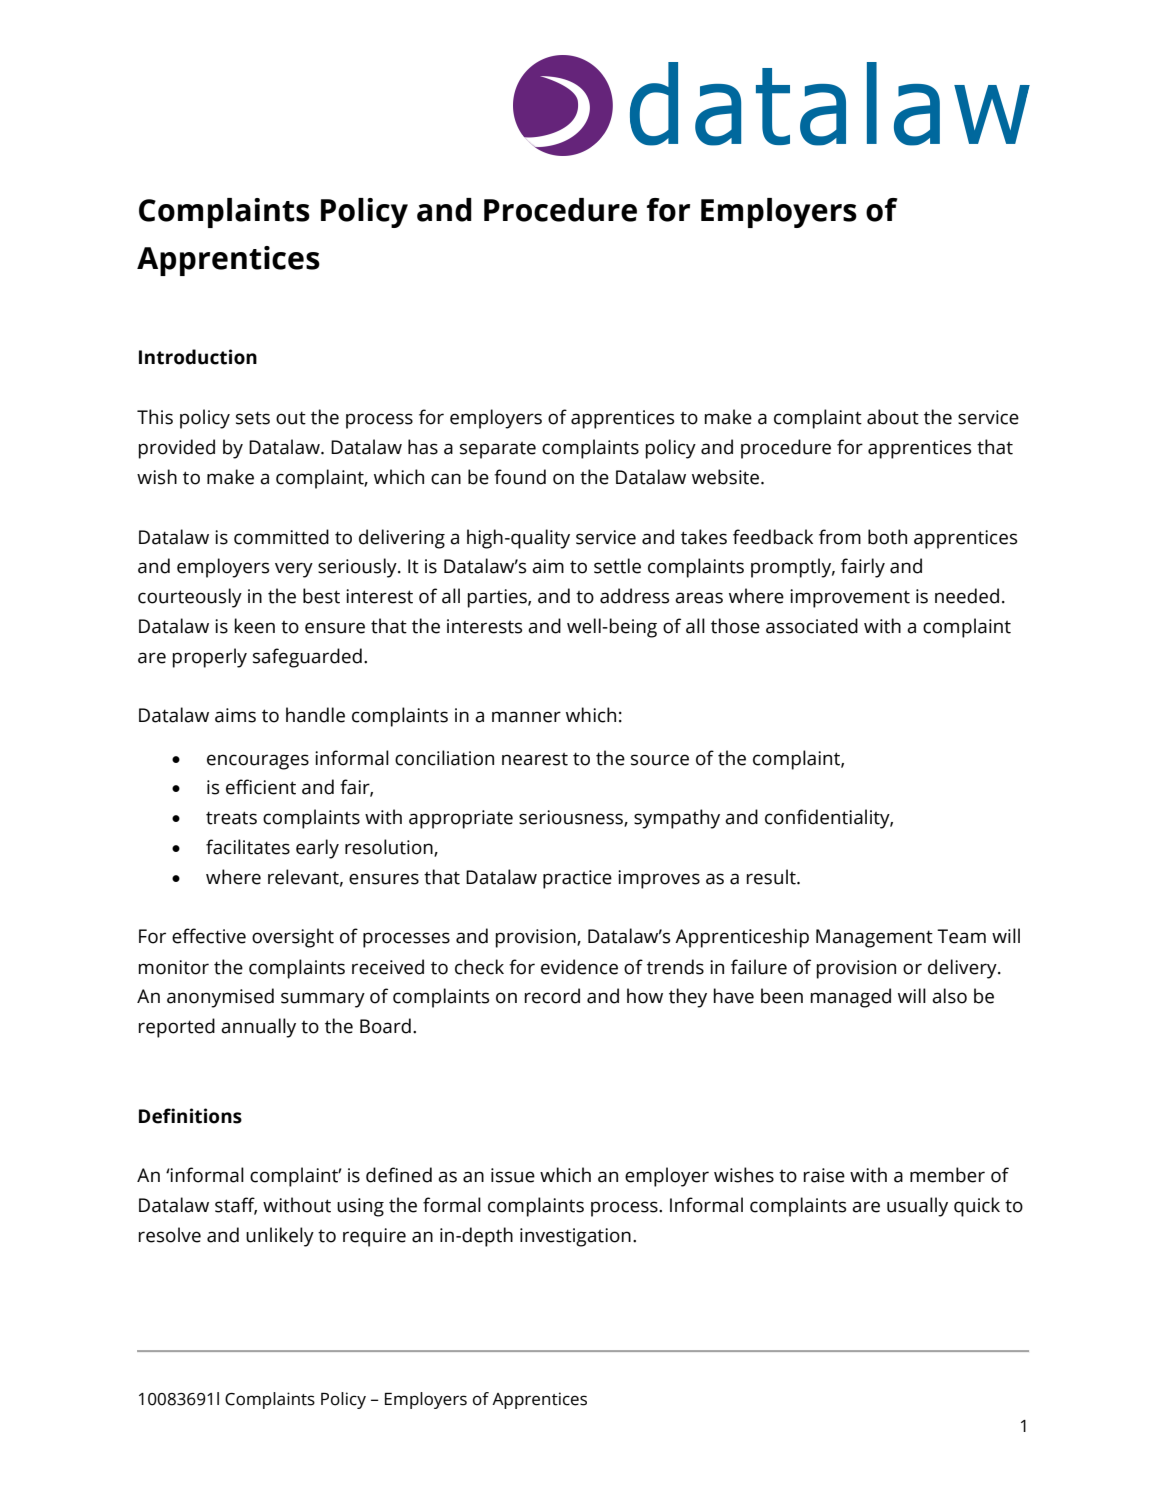 Image resolution: width=1166 pixels, height=1509 pixels. What do you see at coordinates (575, 1237) in the page?
I see `investigation` at bounding box center [575, 1237].
